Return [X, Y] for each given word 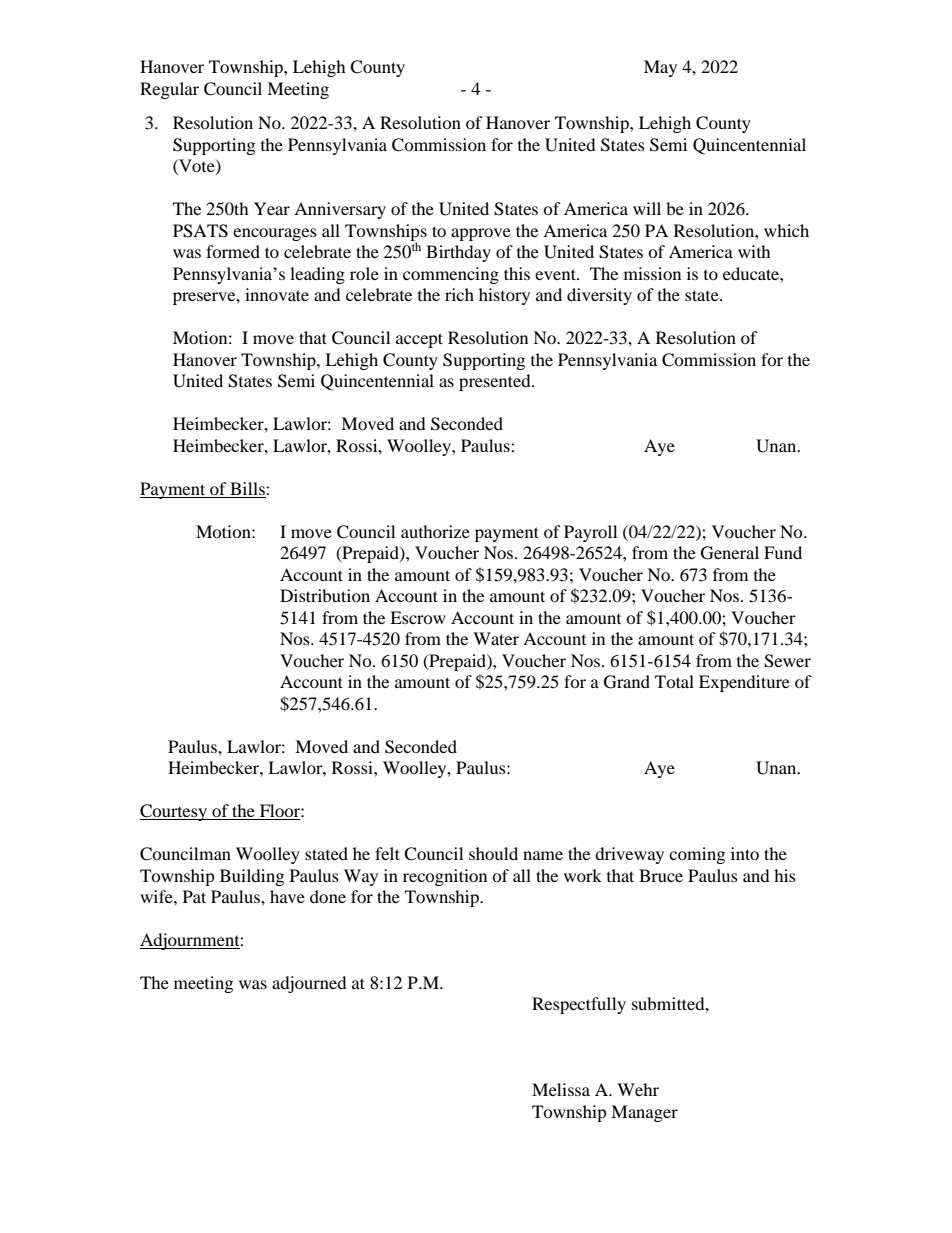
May [660, 68]
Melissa [561, 1089]
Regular [169, 90]
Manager [644, 1113]
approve [481, 234]
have [287, 896]
